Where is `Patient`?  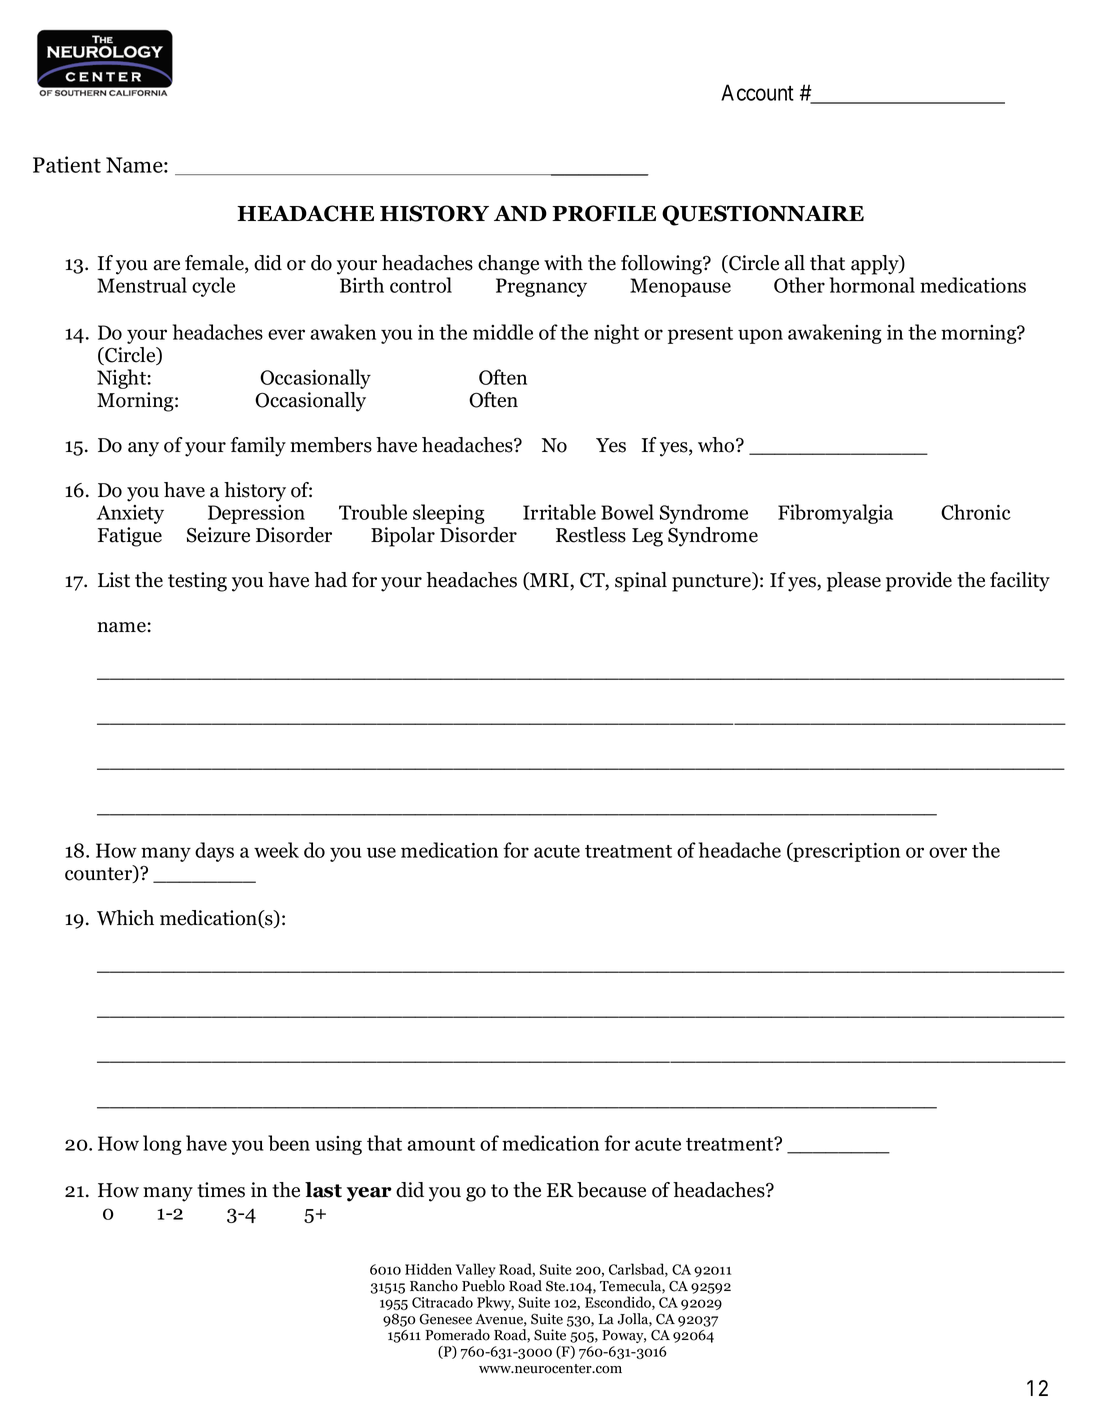
Patient is located at coordinates (67, 164).
